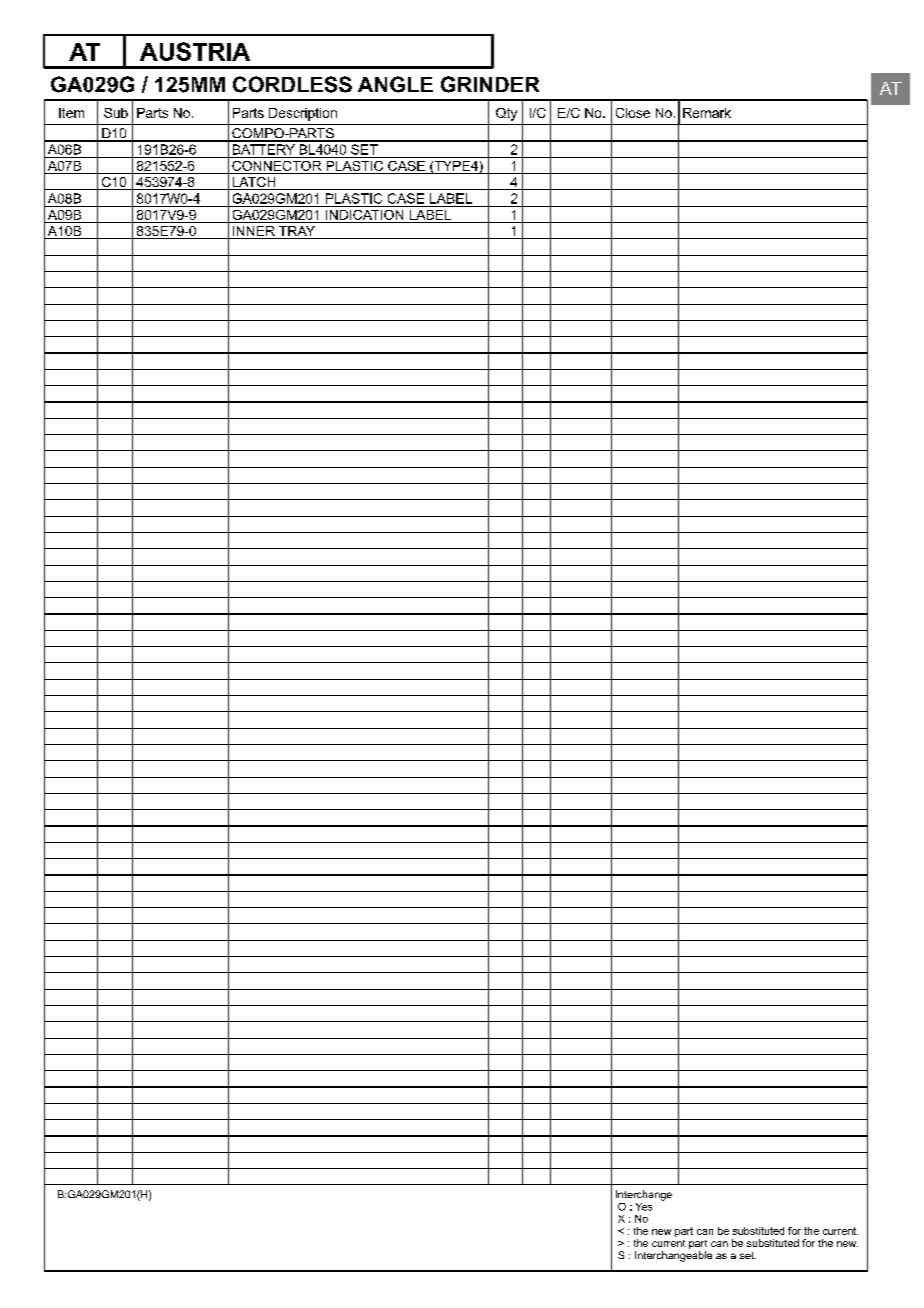  What do you see at coordinates (707, 113) in the screenshot?
I see `Remark` at bounding box center [707, 113].
